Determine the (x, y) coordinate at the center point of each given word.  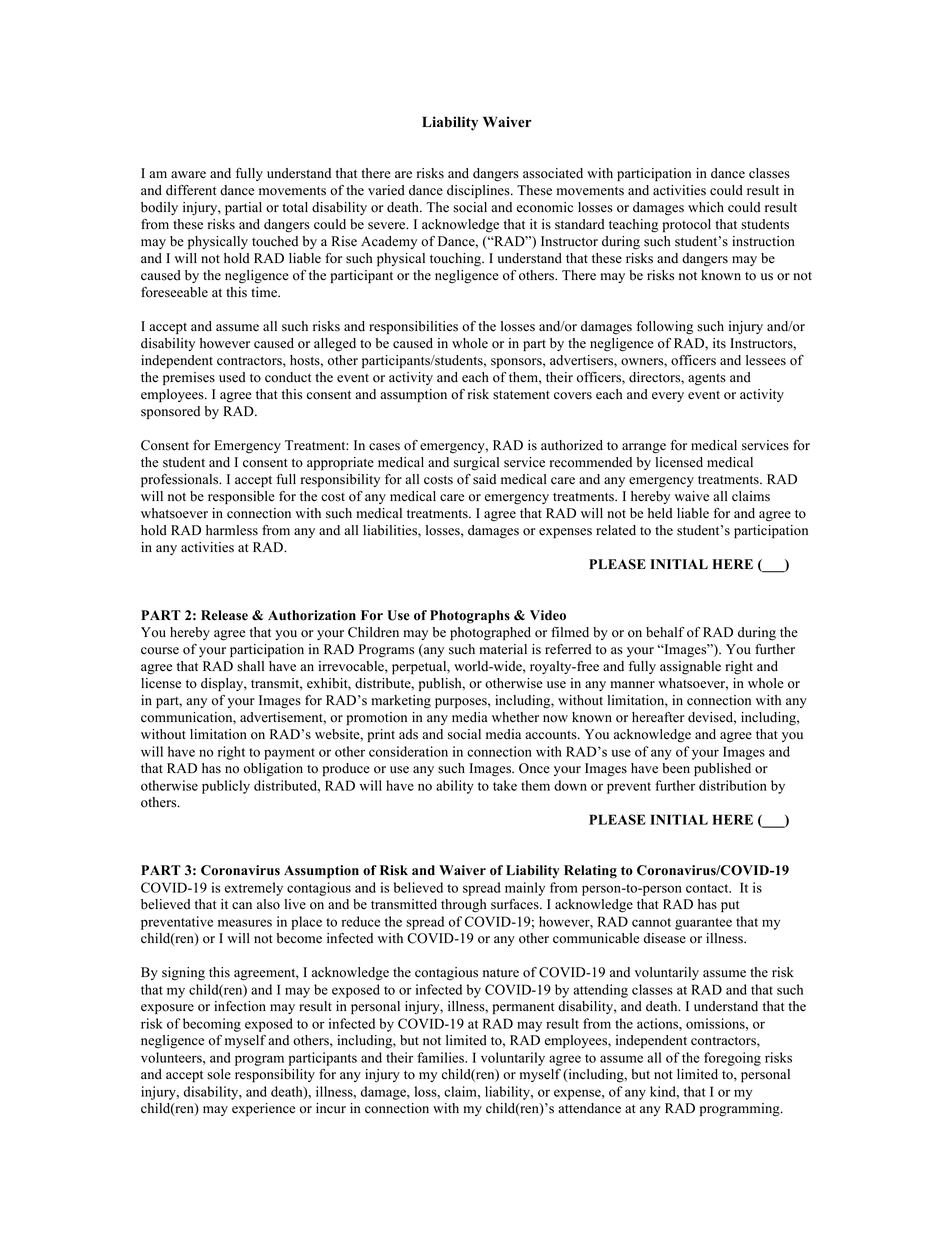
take (505, 785)
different (191, 190)
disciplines (479, 191)
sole (219, 1074)
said (484, 479)
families (441, 1057)
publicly (226, 787)
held (660, 513)
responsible (241, 497)
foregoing (732, 1059)
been (676, 768)
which (706, 207)
